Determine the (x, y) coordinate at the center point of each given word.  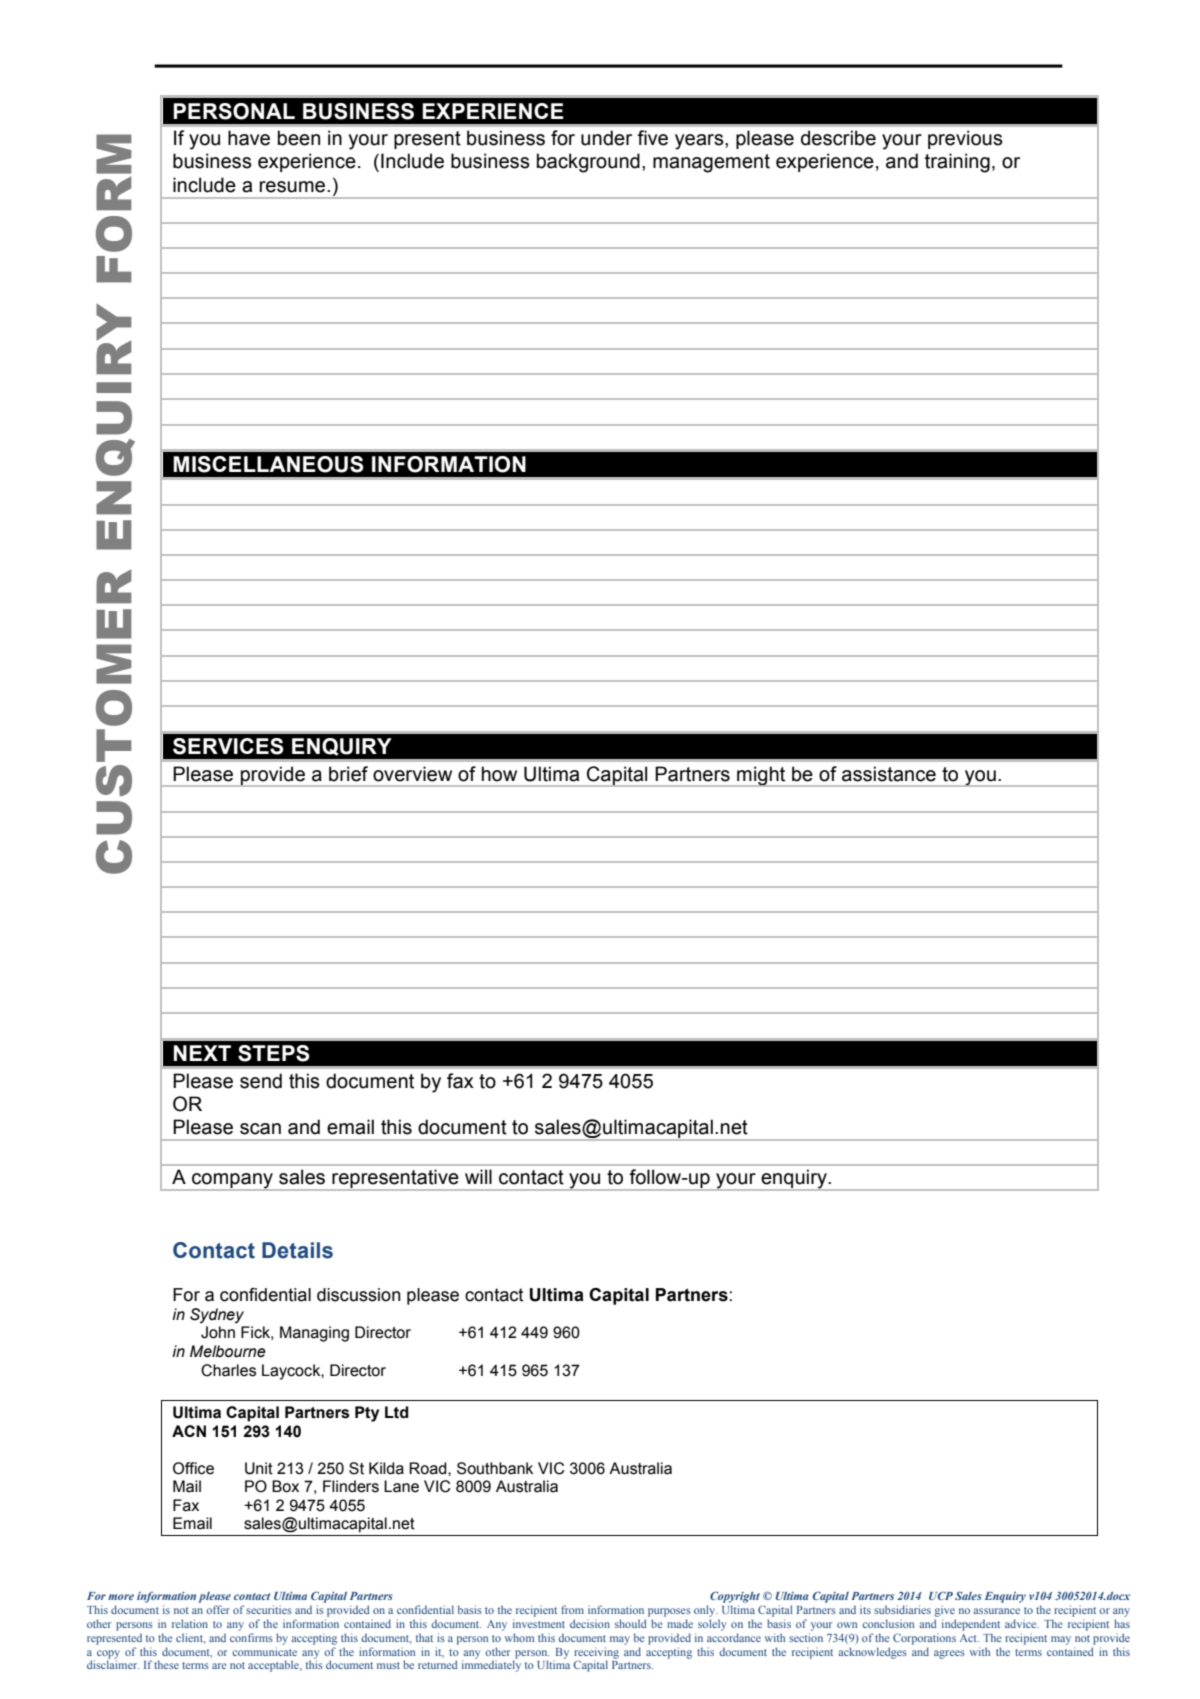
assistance (889, 774)
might (761, 776)
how (499, 774)
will (478, 1176)
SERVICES (228, 746)
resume (294, 187)
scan (260, 1129)
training (957, 163)
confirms (251, 1637)
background (588, 163)
